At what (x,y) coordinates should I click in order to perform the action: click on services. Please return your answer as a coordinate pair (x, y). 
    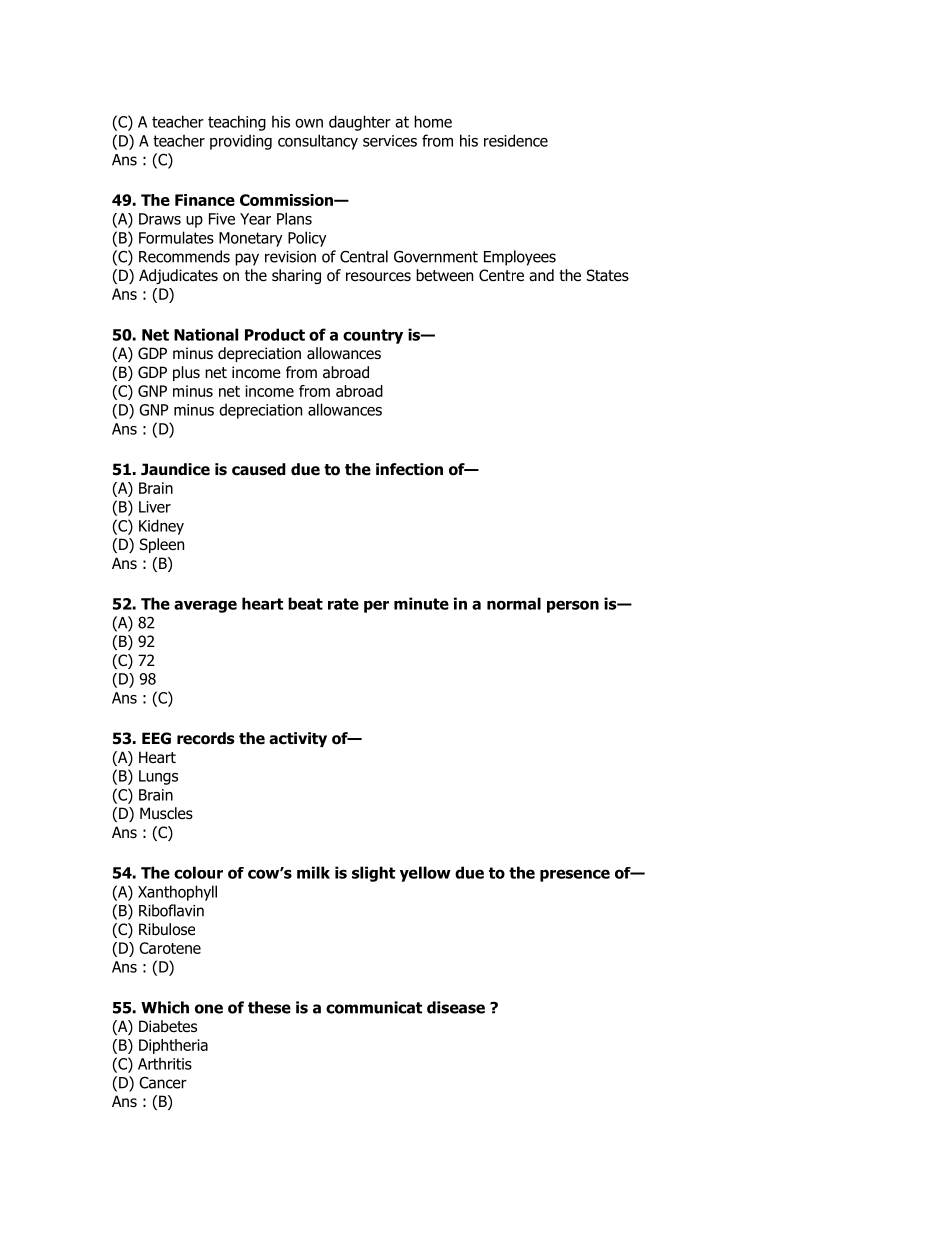
    Looking at the image, I should click on (390, 141).
